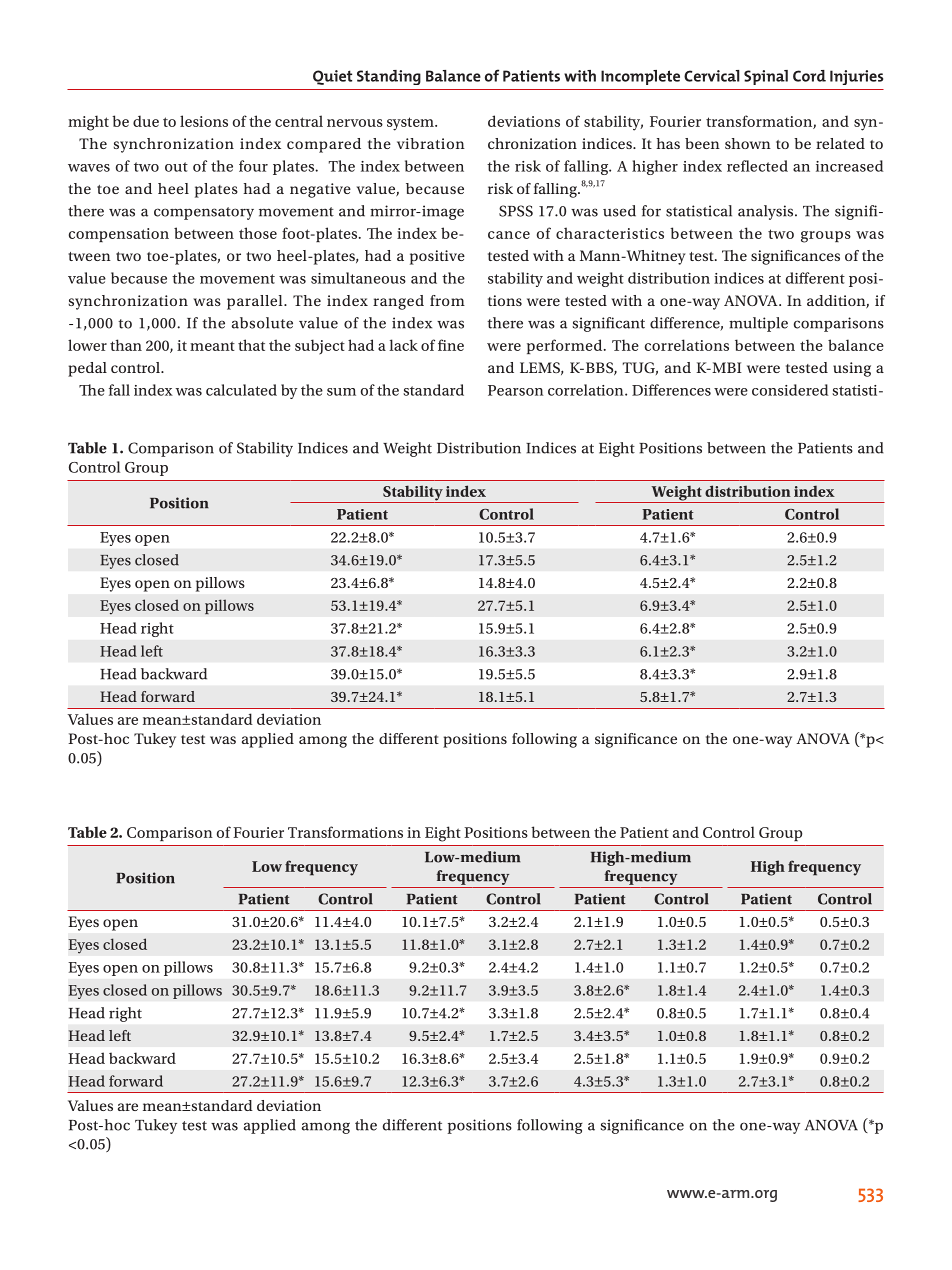 Image resolution: width=952 pixels, height=1270 pixels. I want to click on considered, so click(790, 390).
